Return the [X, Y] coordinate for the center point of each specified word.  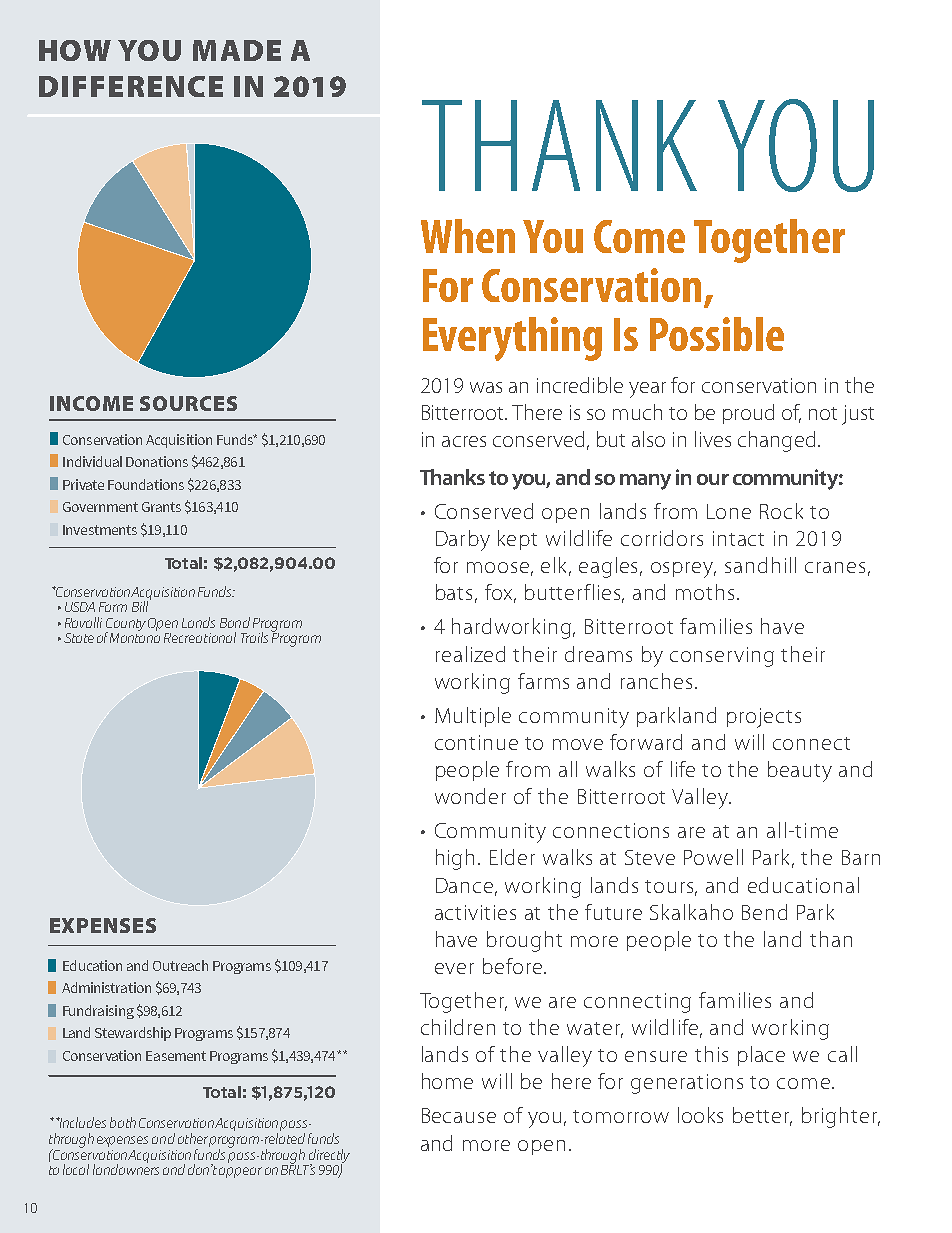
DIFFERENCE [131, 86]
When [468, 236]
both [123, 1122]
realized [470, 654]
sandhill [760, 565]
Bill [141, 605]
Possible [717, 334]
